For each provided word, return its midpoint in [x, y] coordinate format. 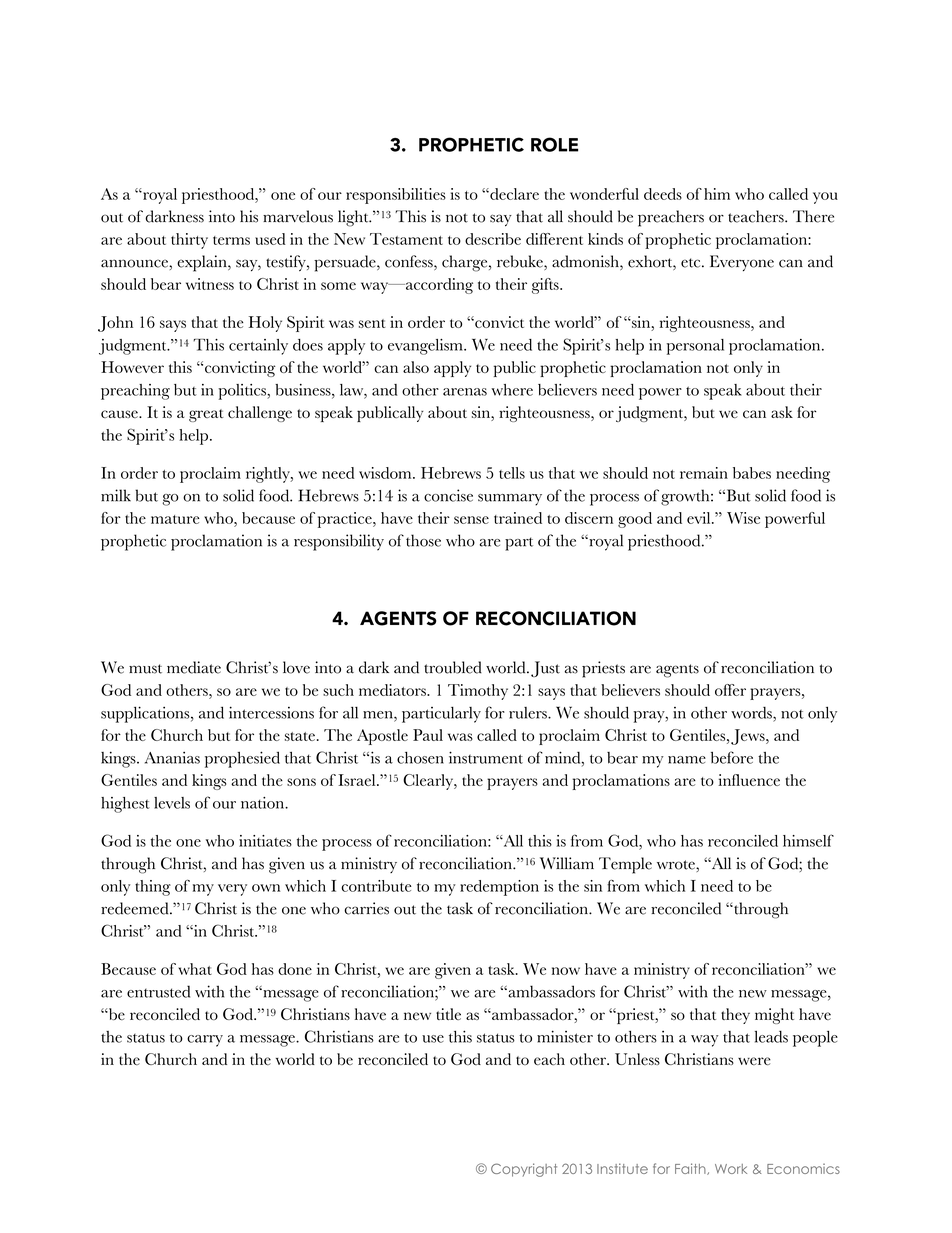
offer [730, 690]
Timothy [478, 692]
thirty [189, 241]
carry [205, 1041]
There [813, 216]
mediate [194, 667]
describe [493, 239]
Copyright [524, 1170]
